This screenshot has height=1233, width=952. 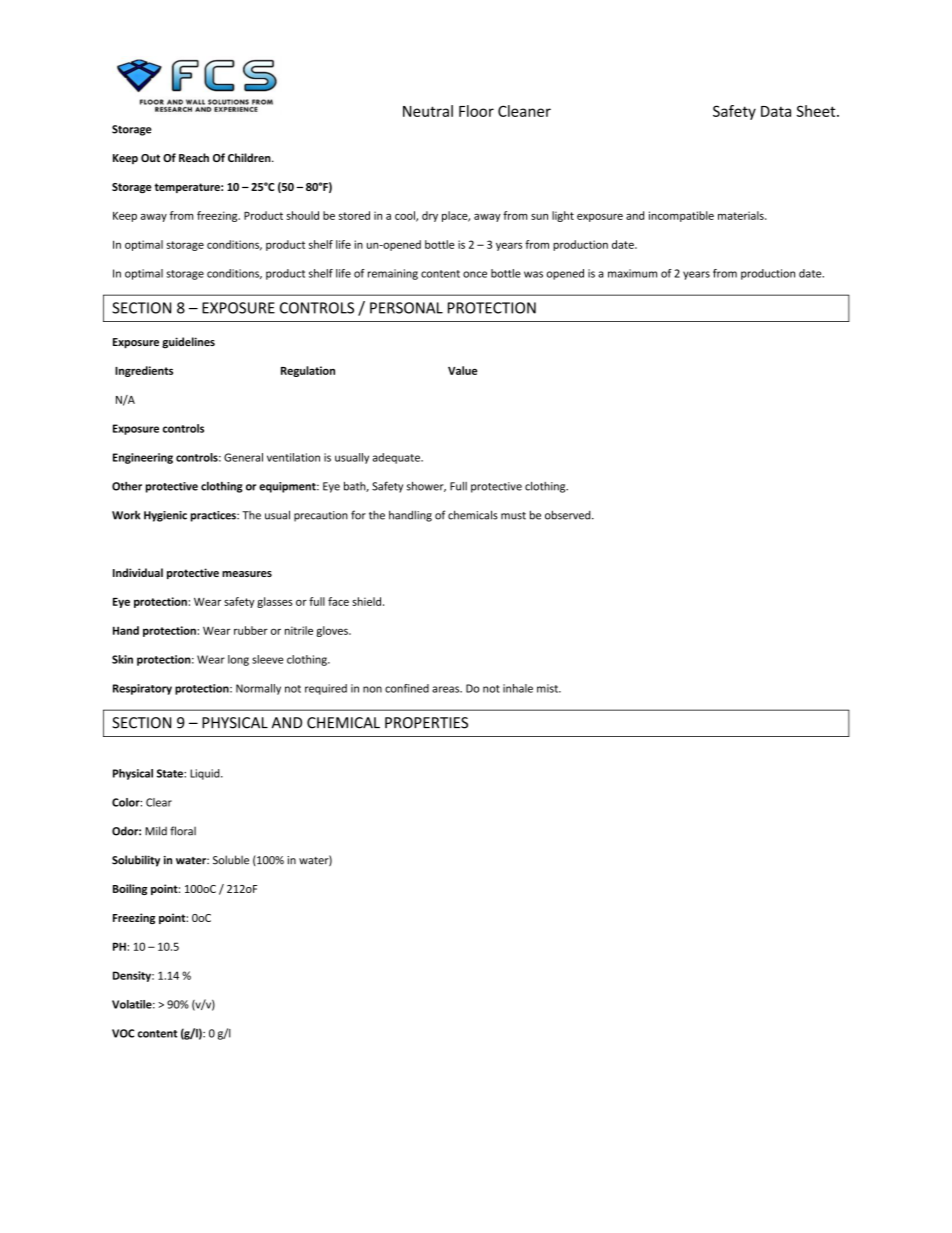 What do you see at coordinates (476, 111) in the screenshot?
I see `Floor` at bounding box center [476, 111].
